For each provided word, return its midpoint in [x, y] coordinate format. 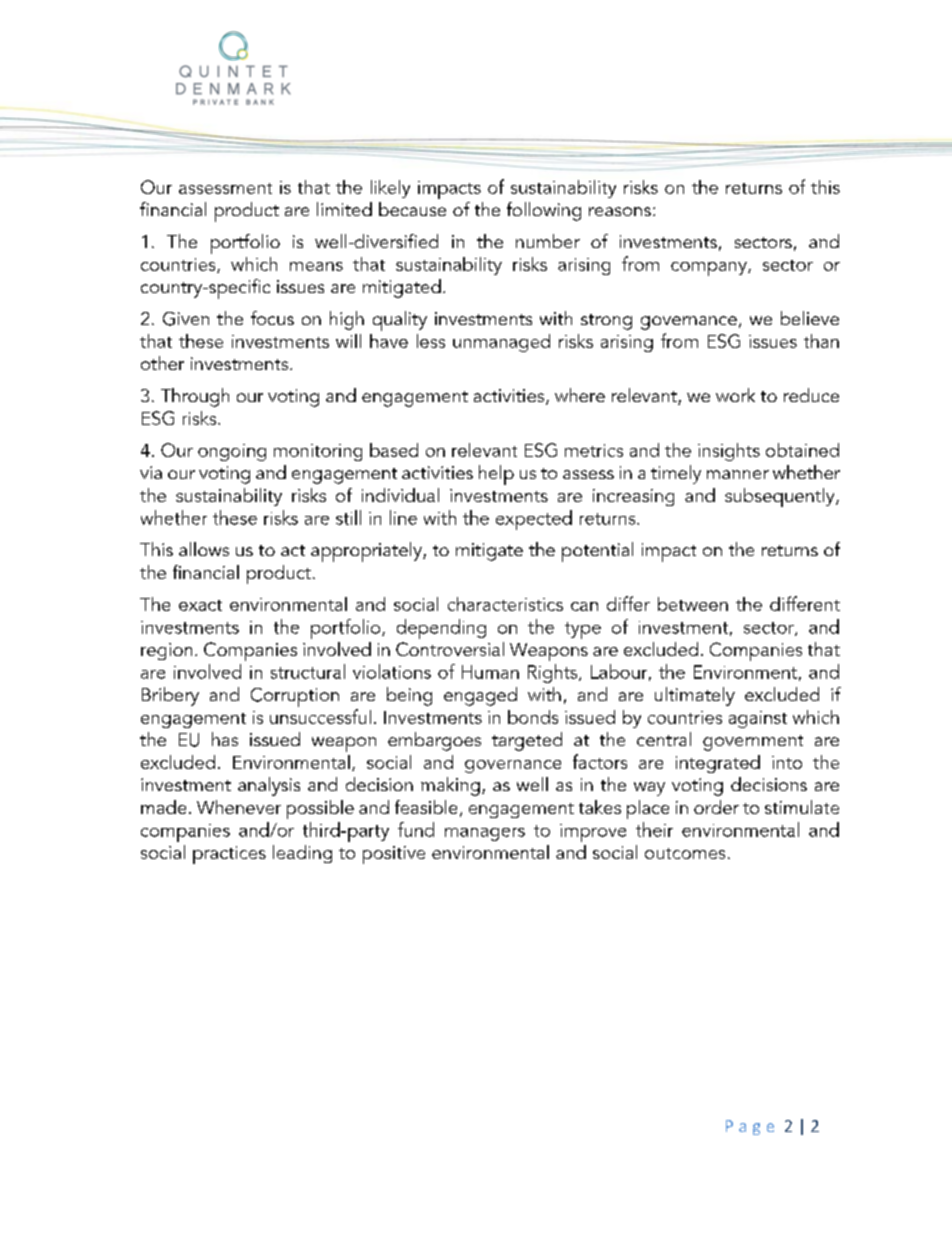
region [166, 651]
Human [490, 672]
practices [229, 855]
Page [750, 1127]
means [316, 266]
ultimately [695, 696]
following [544, 211]
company [710, 269]
